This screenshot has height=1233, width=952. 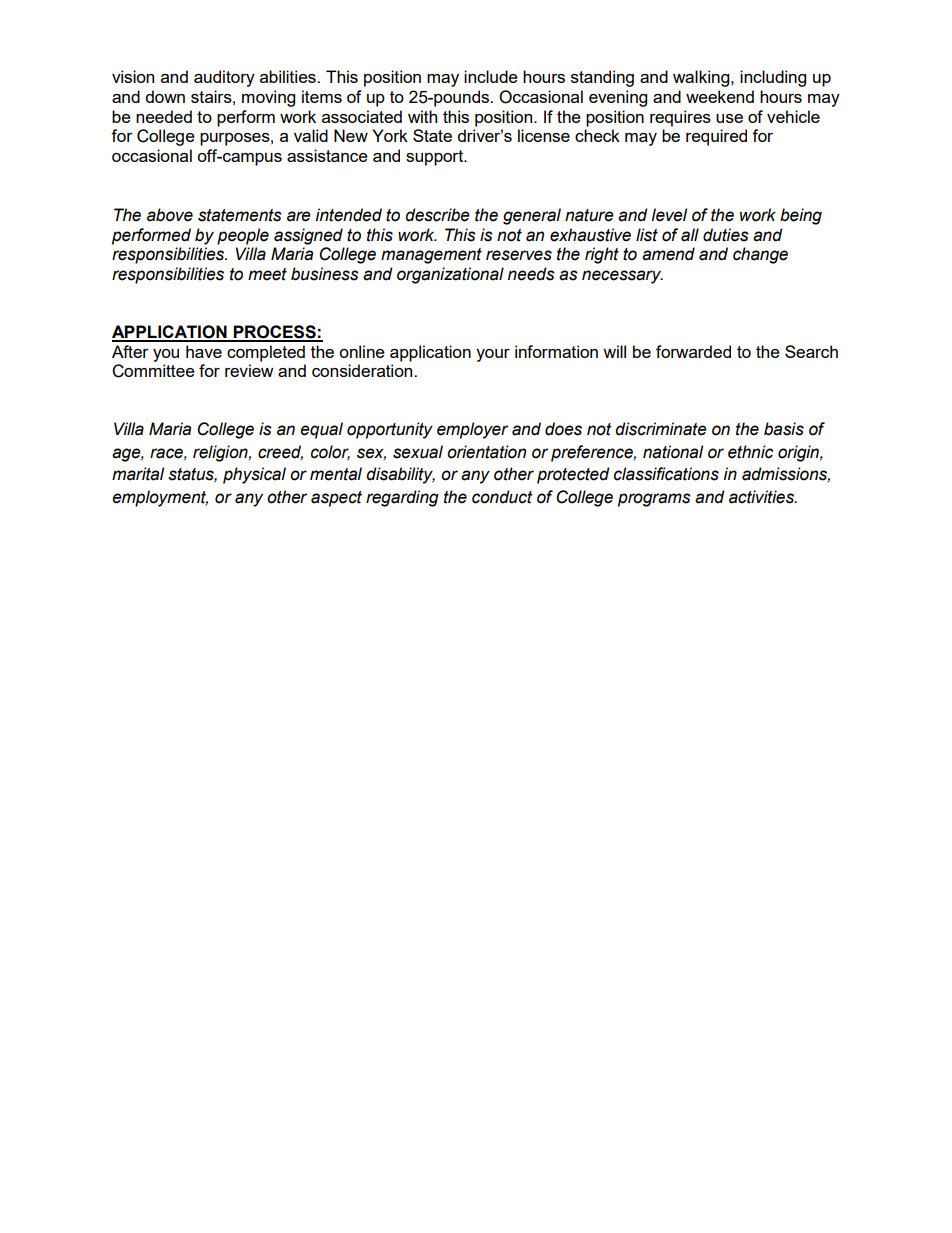 What do you see at coordinates (720, 96) in the screenshot?
I see `weekend` at bounding box center [720, 96].
